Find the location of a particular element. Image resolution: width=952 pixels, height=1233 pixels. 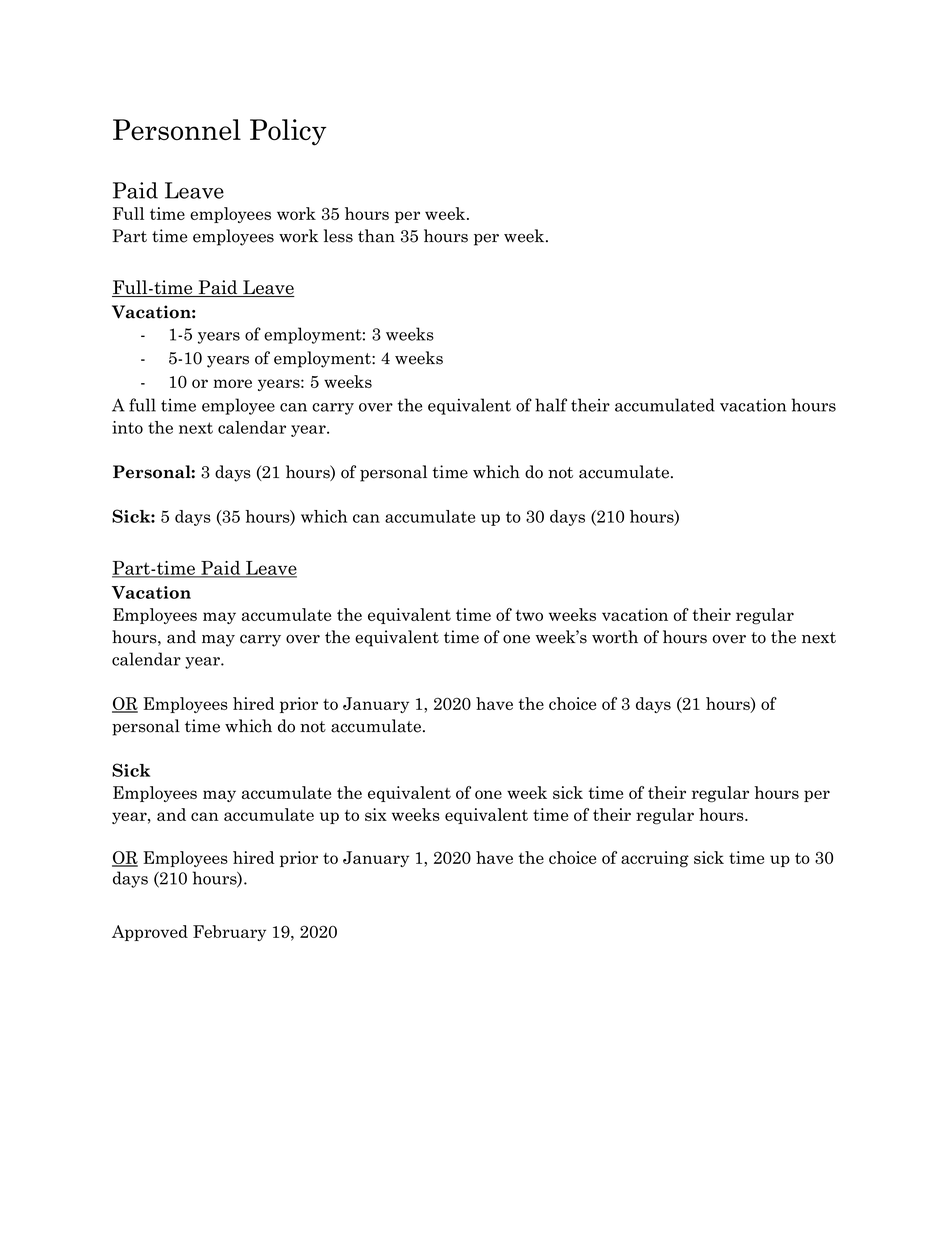

six is located at coordinates (376, 814).
